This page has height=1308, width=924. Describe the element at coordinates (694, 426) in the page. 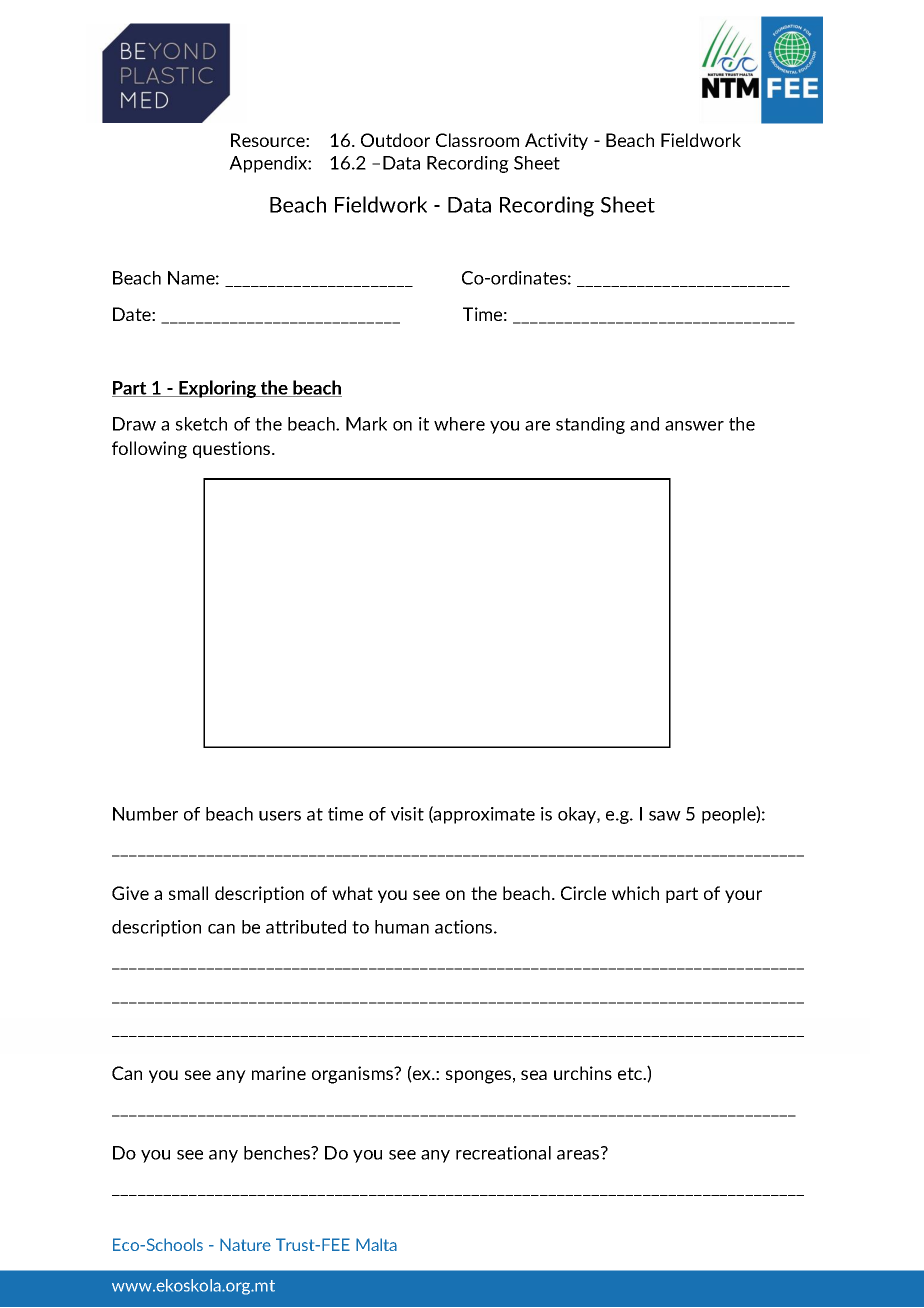

I see `answer` at that location.
